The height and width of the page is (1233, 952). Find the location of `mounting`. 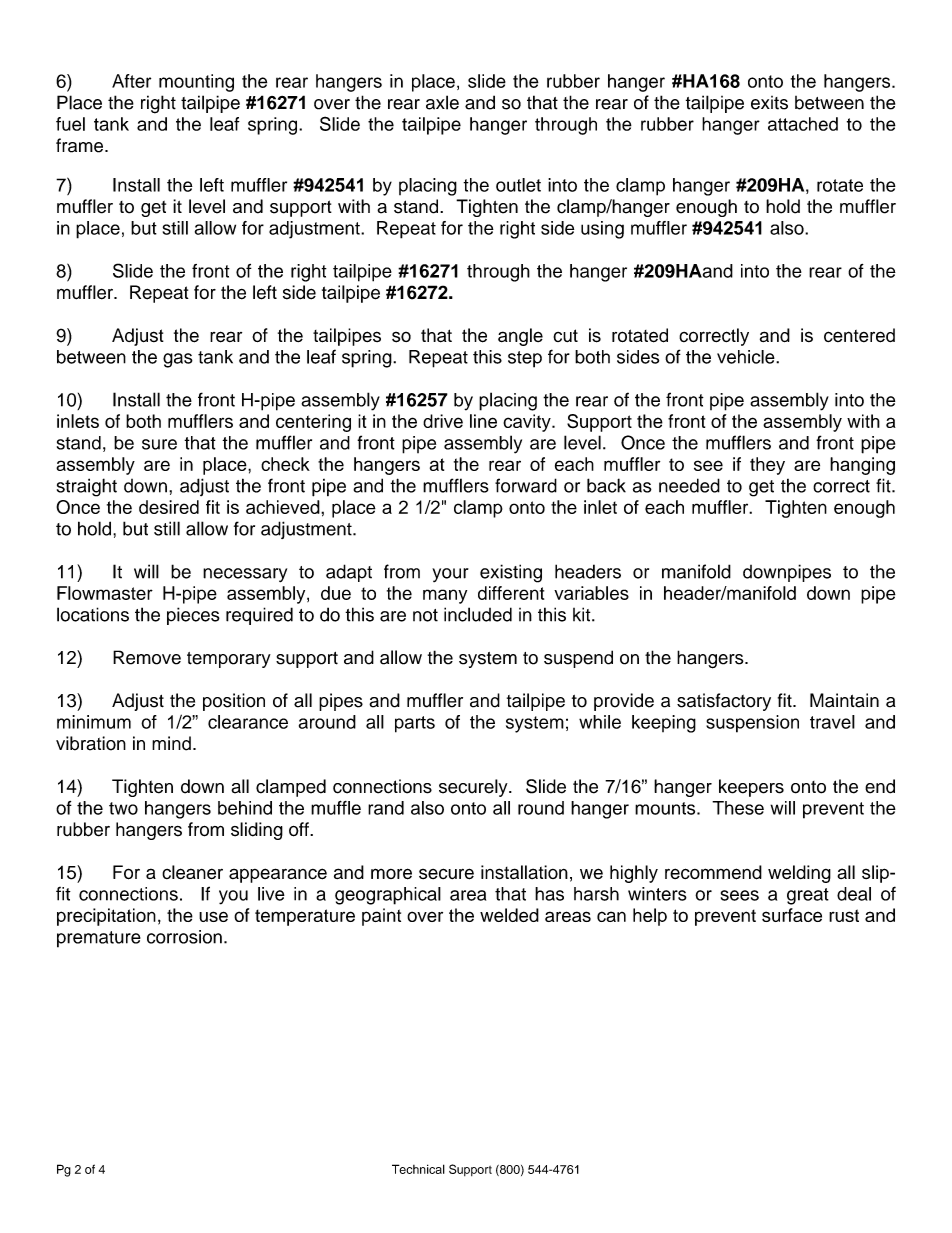

mounting is located at coordinates (196, 83).
